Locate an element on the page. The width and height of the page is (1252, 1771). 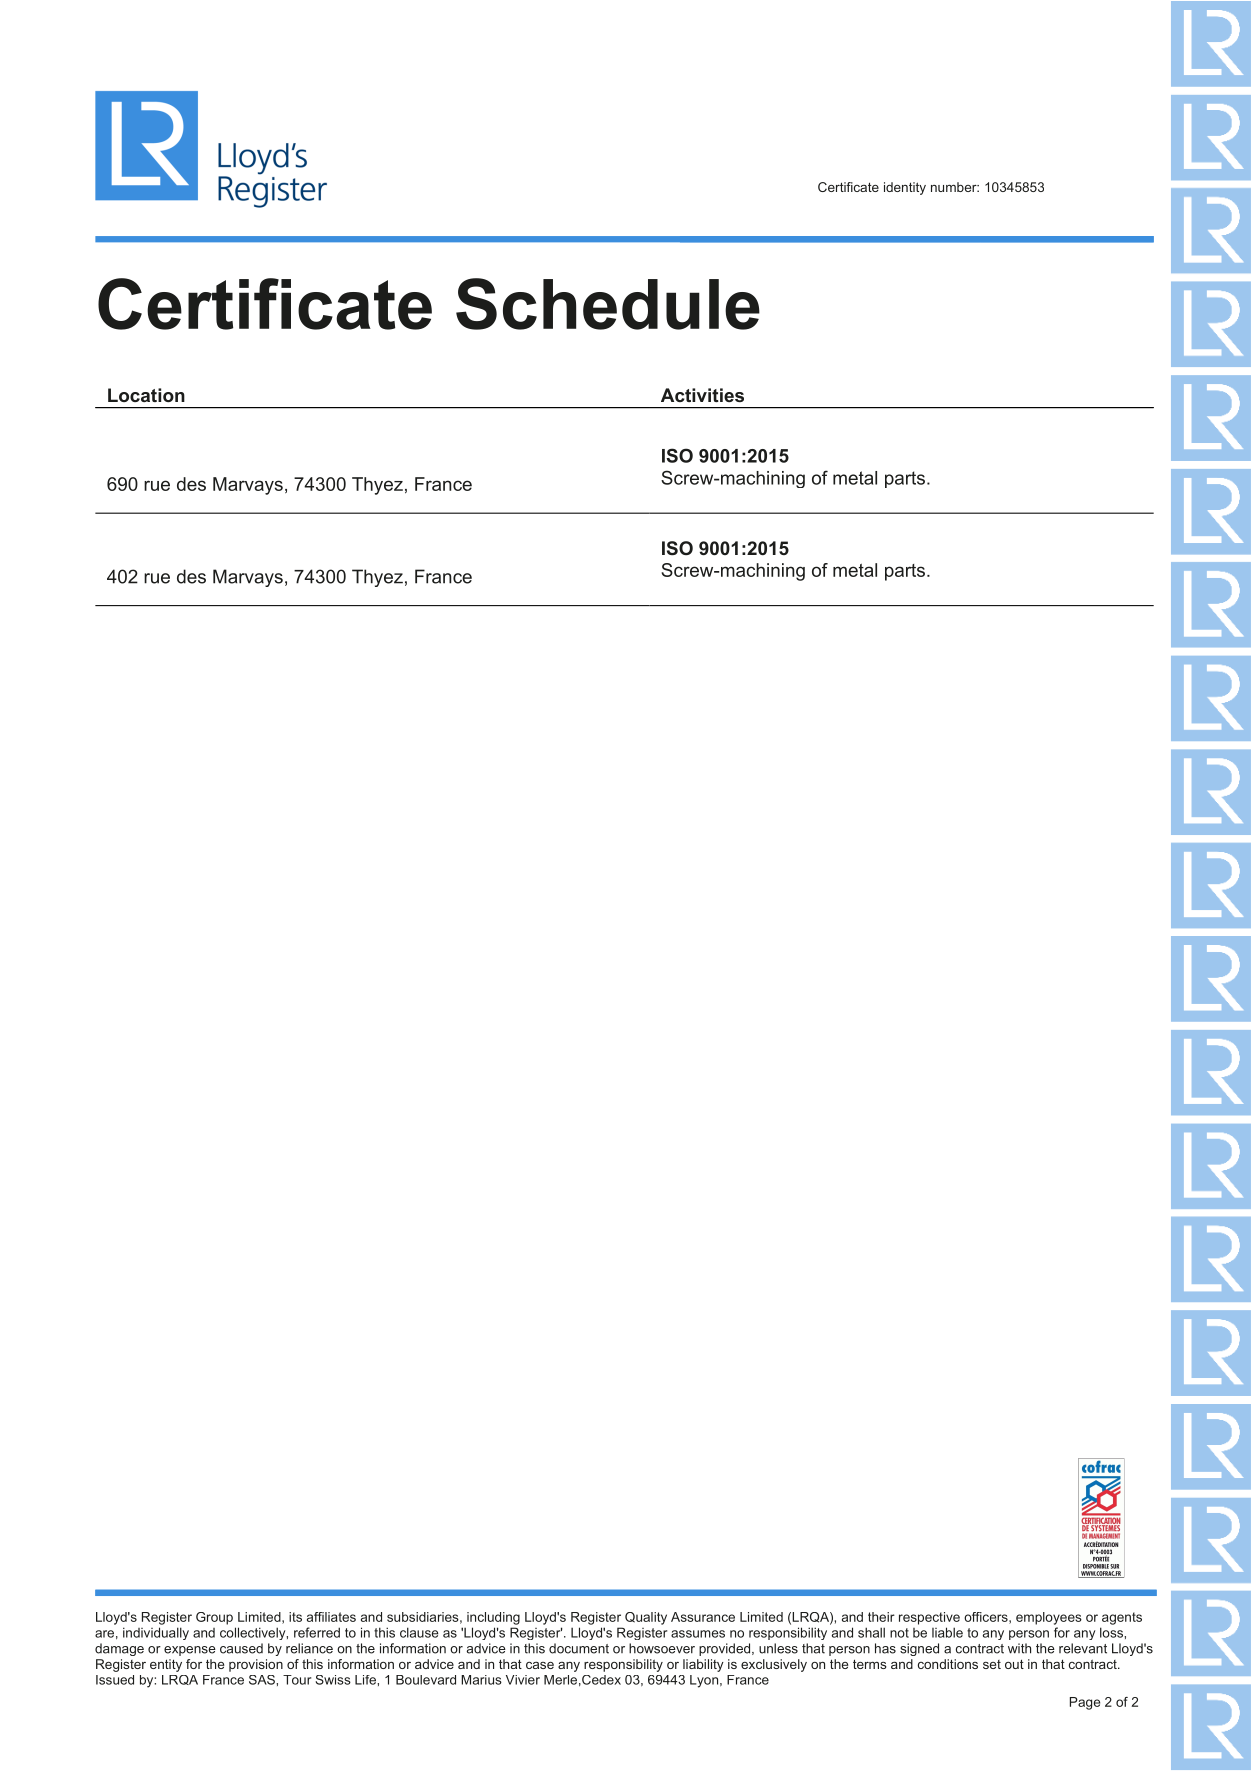
Schedule is located at coordinates (608, 304).
